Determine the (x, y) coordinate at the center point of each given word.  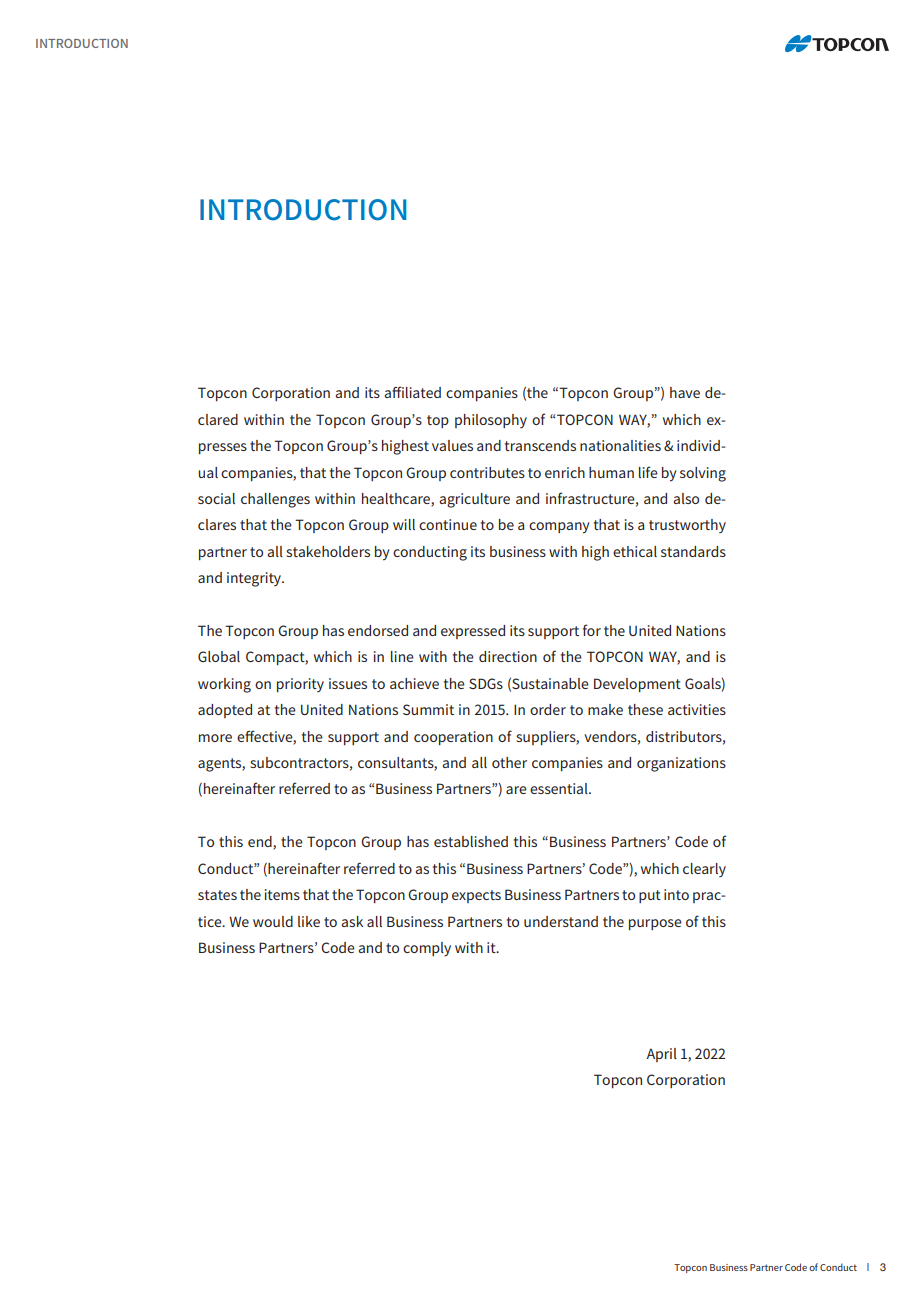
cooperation (453, 738)
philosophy (491, 421)
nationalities (620, 445)
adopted (225, 711)
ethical (635, 551)
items (282, 894)
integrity (255, 579)
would (273, 921)
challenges (275, 500)
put (650, 896)
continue (448, 524)
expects (476, 896)
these (645, 709)
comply (427, 949)
